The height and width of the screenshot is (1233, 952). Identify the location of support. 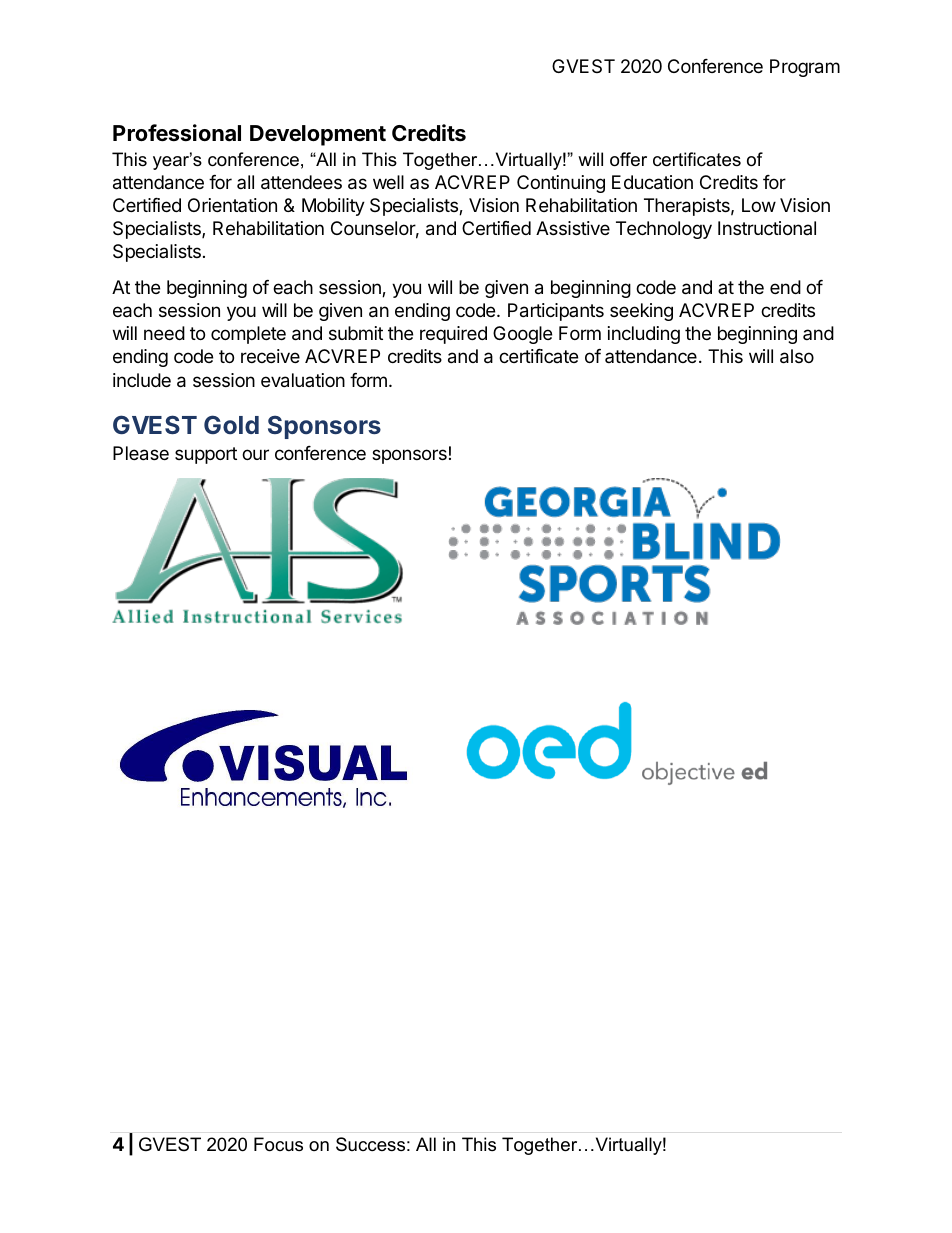
(206, 455).
